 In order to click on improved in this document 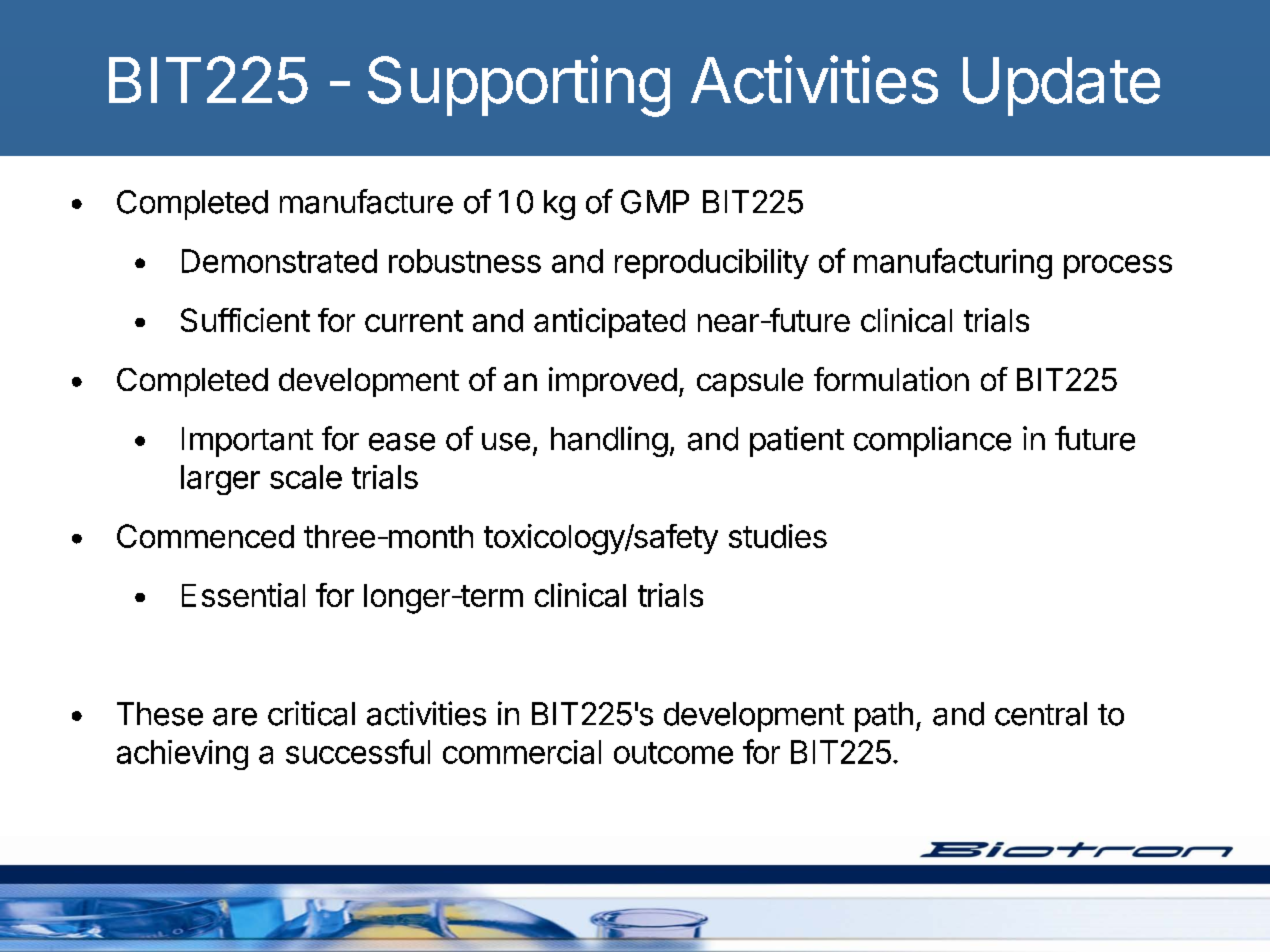, I will do `click(613, 382)`.
